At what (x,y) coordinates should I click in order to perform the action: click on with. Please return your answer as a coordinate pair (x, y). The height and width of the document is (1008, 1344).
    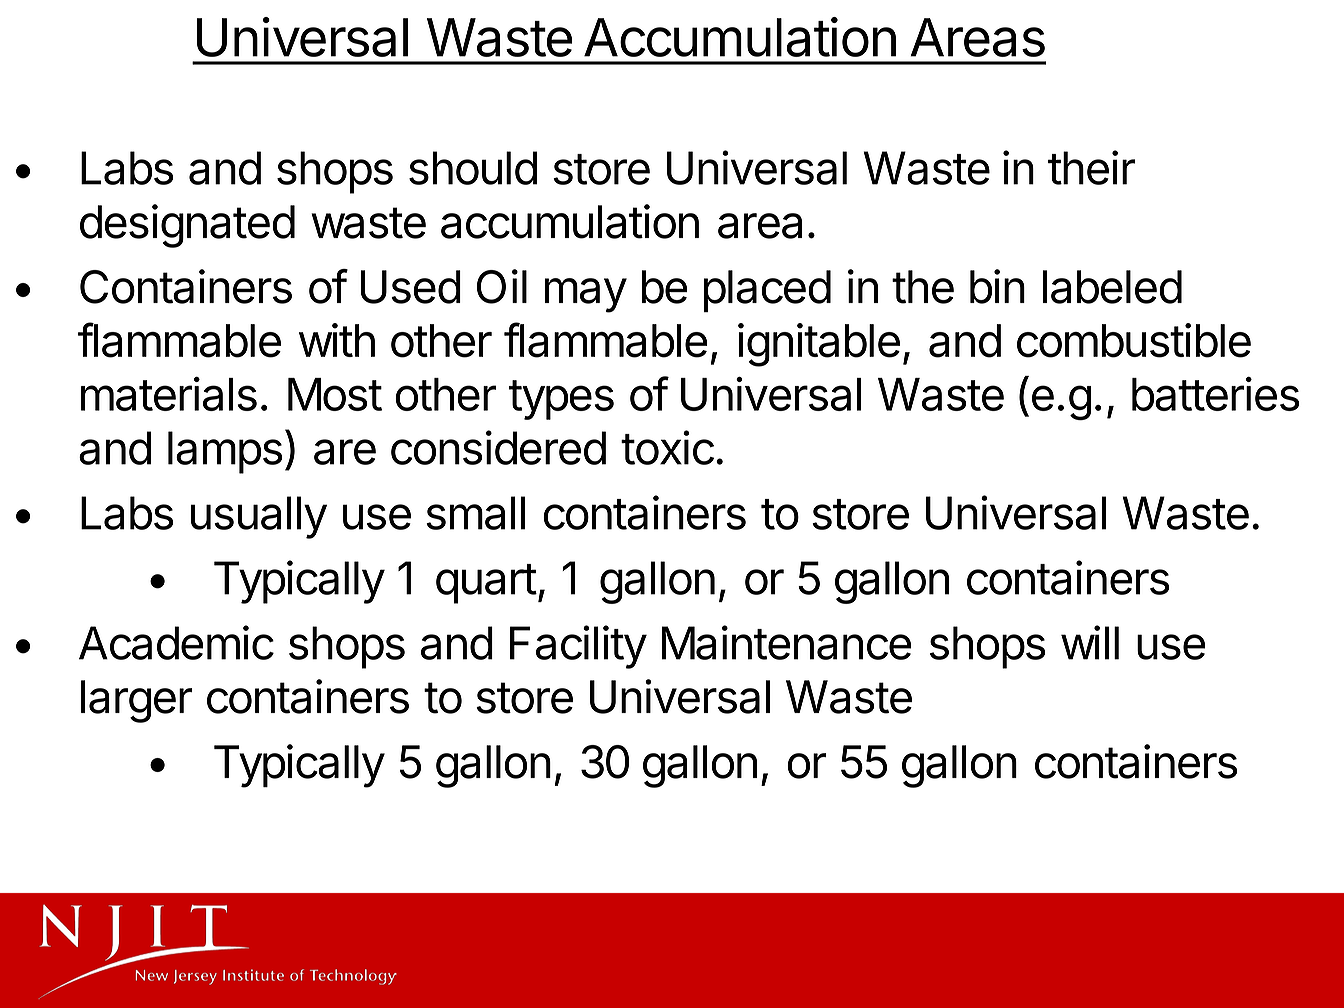
    Looking at the image, I should click on (337, 340).
